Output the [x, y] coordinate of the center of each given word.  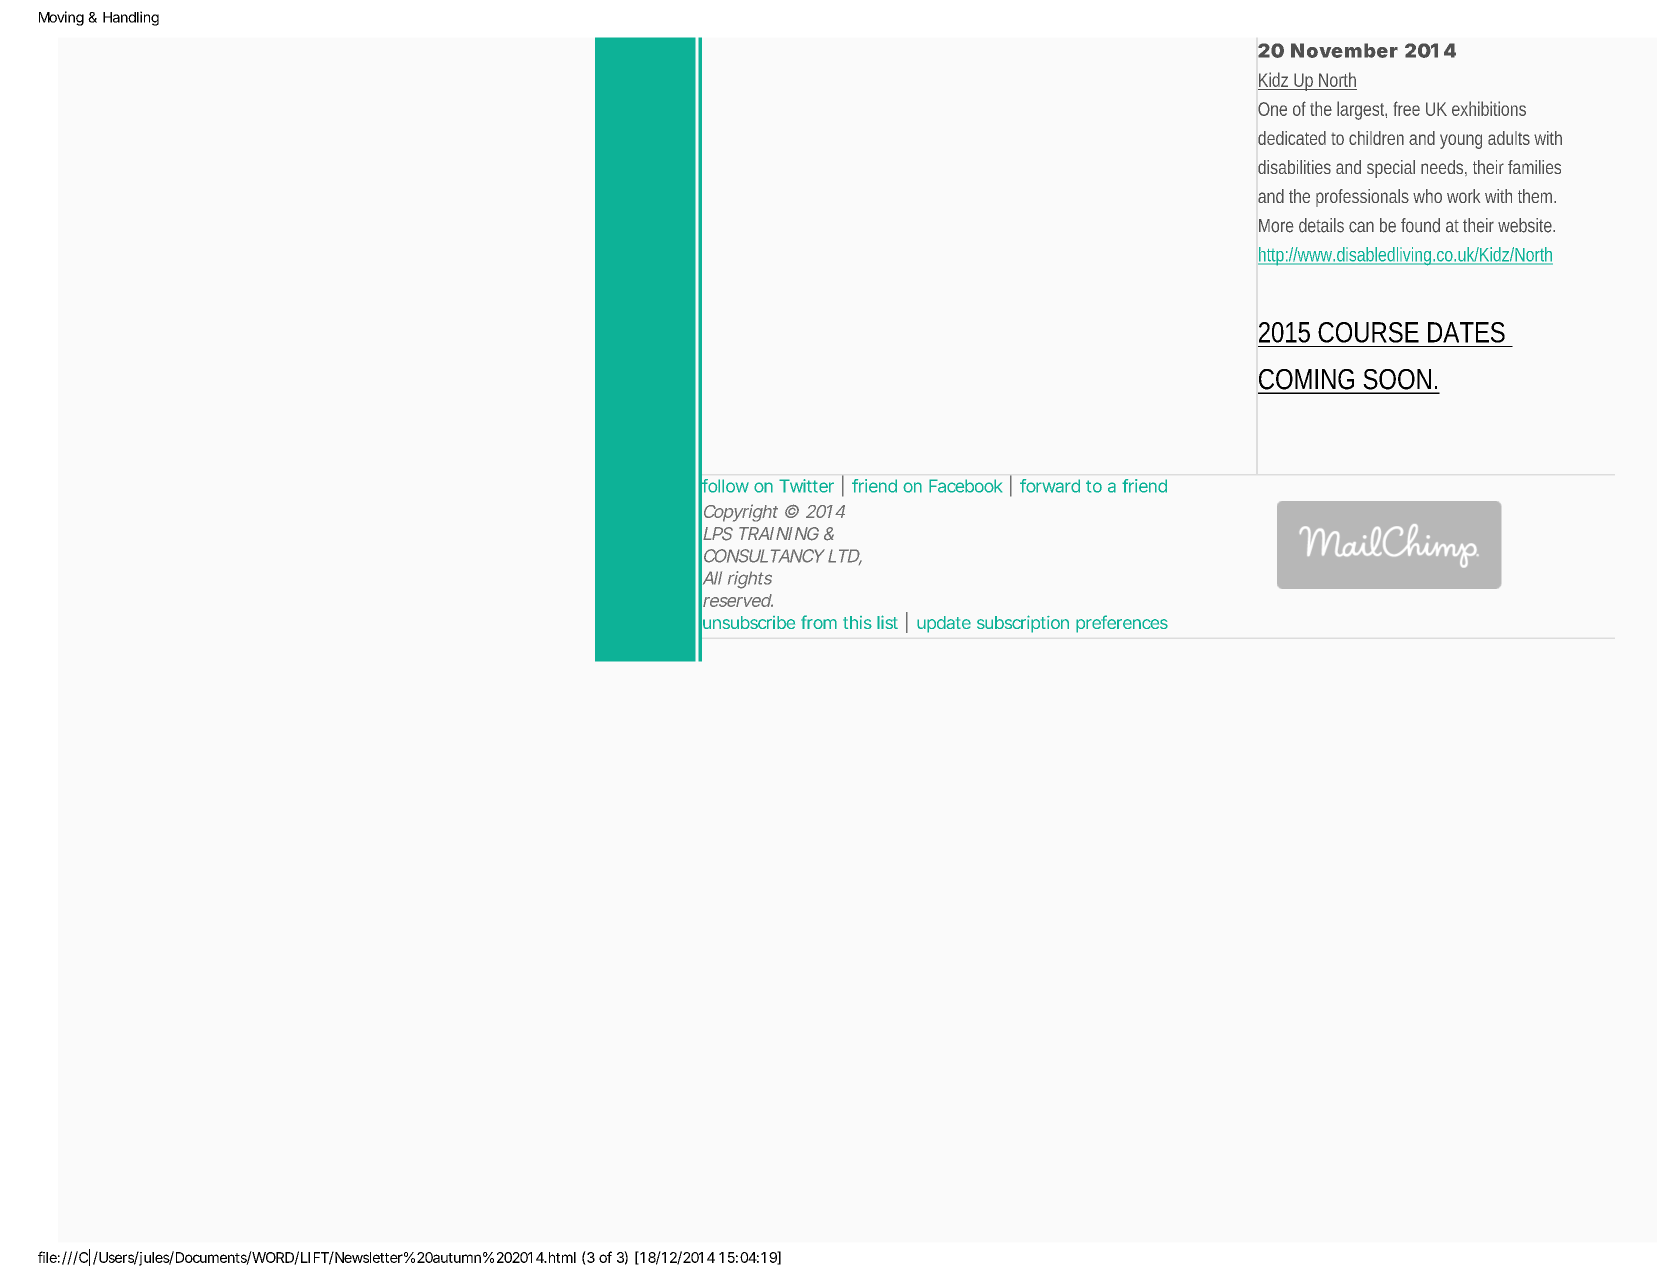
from [819, 622]
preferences [1122, 624]
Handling [131, 18]
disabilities [1294, 167]
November [1344, 50]
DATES [1466, 332]
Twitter [806, 486]
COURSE [1368, 332]
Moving [61, 18]
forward [1050, 486]
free [1407, 108]
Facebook [965, 486]
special [1391, 169]
